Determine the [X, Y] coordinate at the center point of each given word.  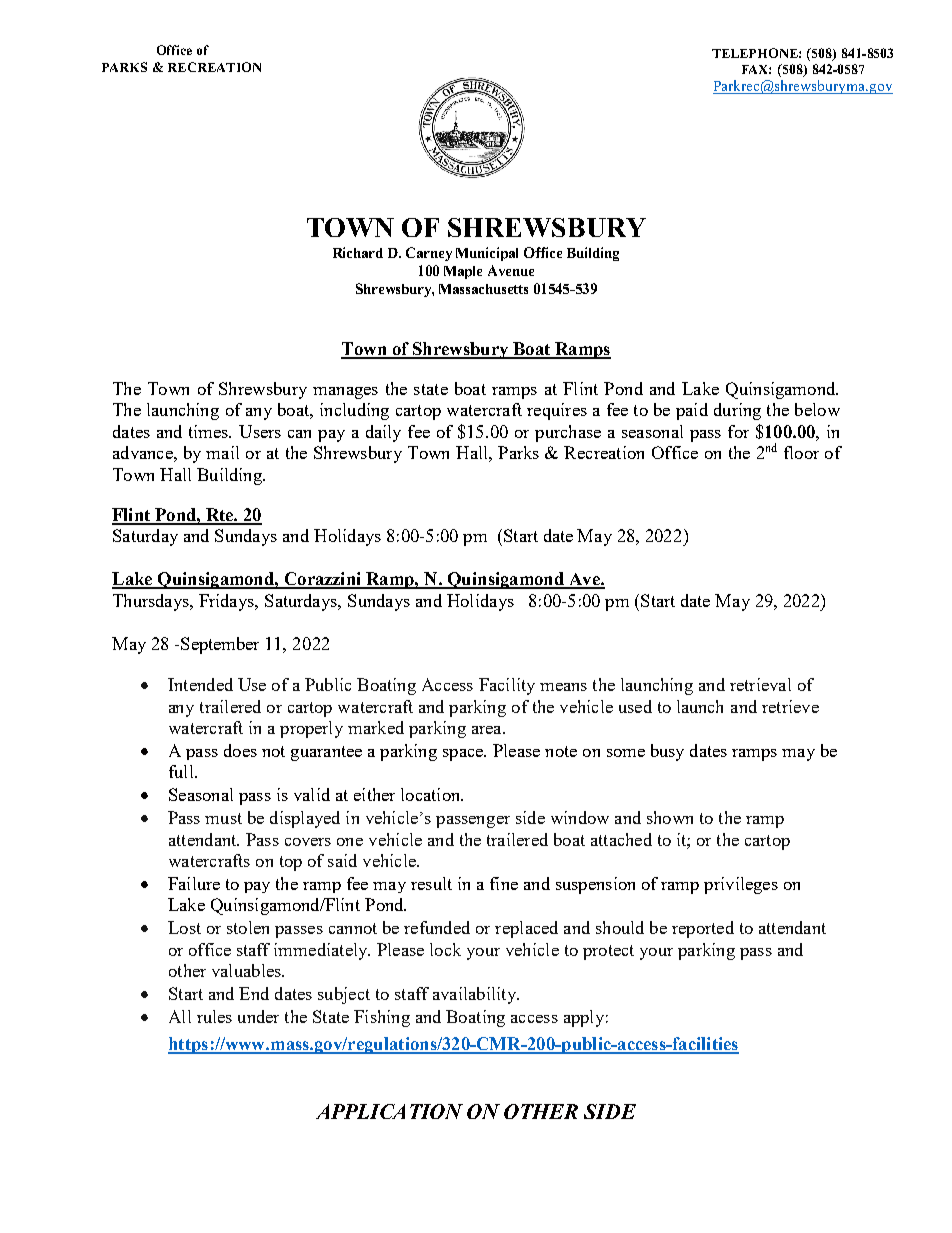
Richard [358, 252]
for [738, 431]
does [240, 750]
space [464, 755]
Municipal [487, 254]
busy [667, 752]
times [210, 431]
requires [557, 411]
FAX [756, 69]
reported [703, 929]
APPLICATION [389, 1111]
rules [214, 1016]
